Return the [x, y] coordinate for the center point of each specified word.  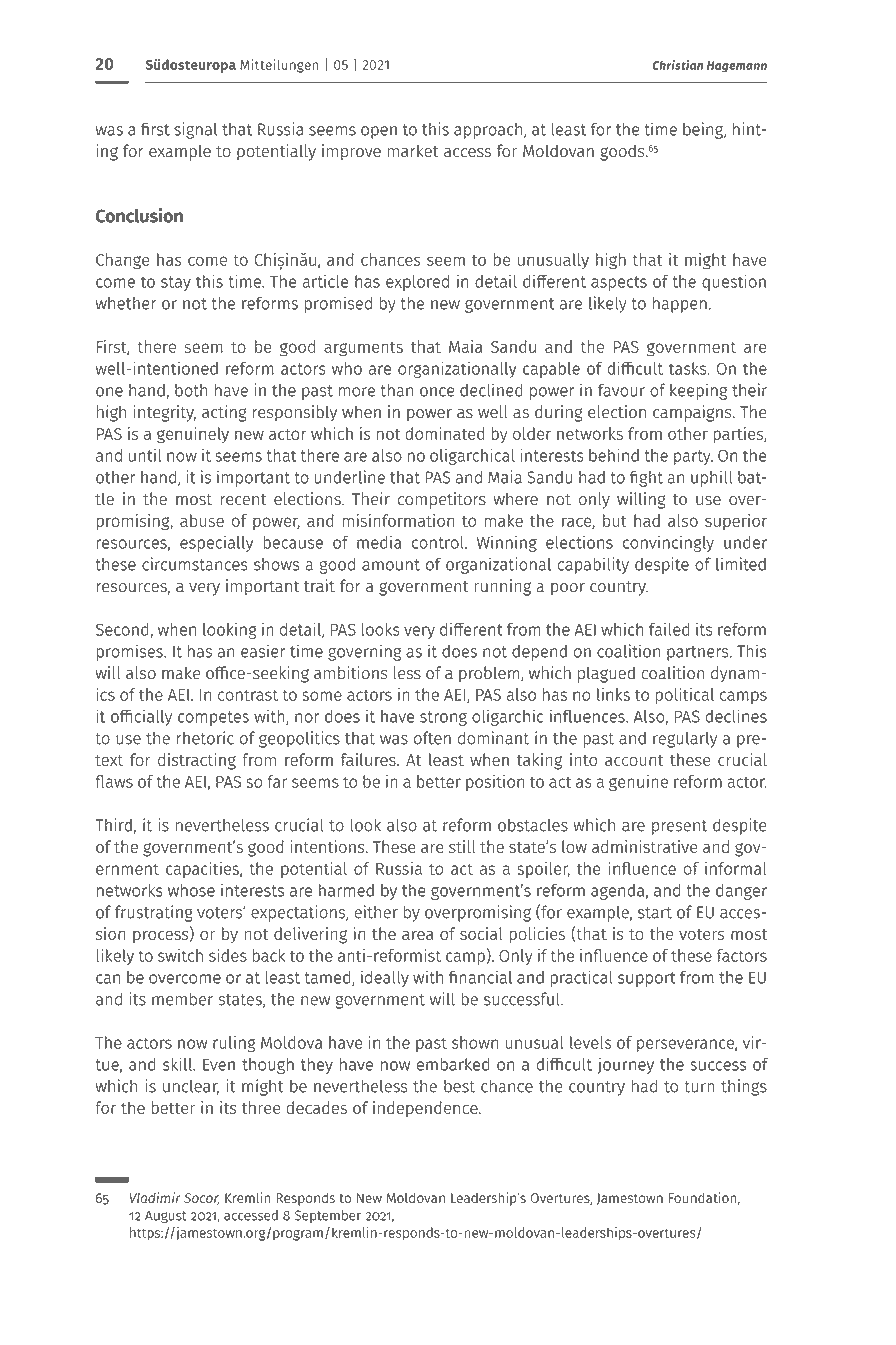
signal [195, 130]
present [679, 827]
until [145, 455]
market [413, 151]
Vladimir [155, 1197]
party [693, 457]
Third [113, 825]
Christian [677, 65]
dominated [444, 433]
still [462, 846]
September [328, 1216]
